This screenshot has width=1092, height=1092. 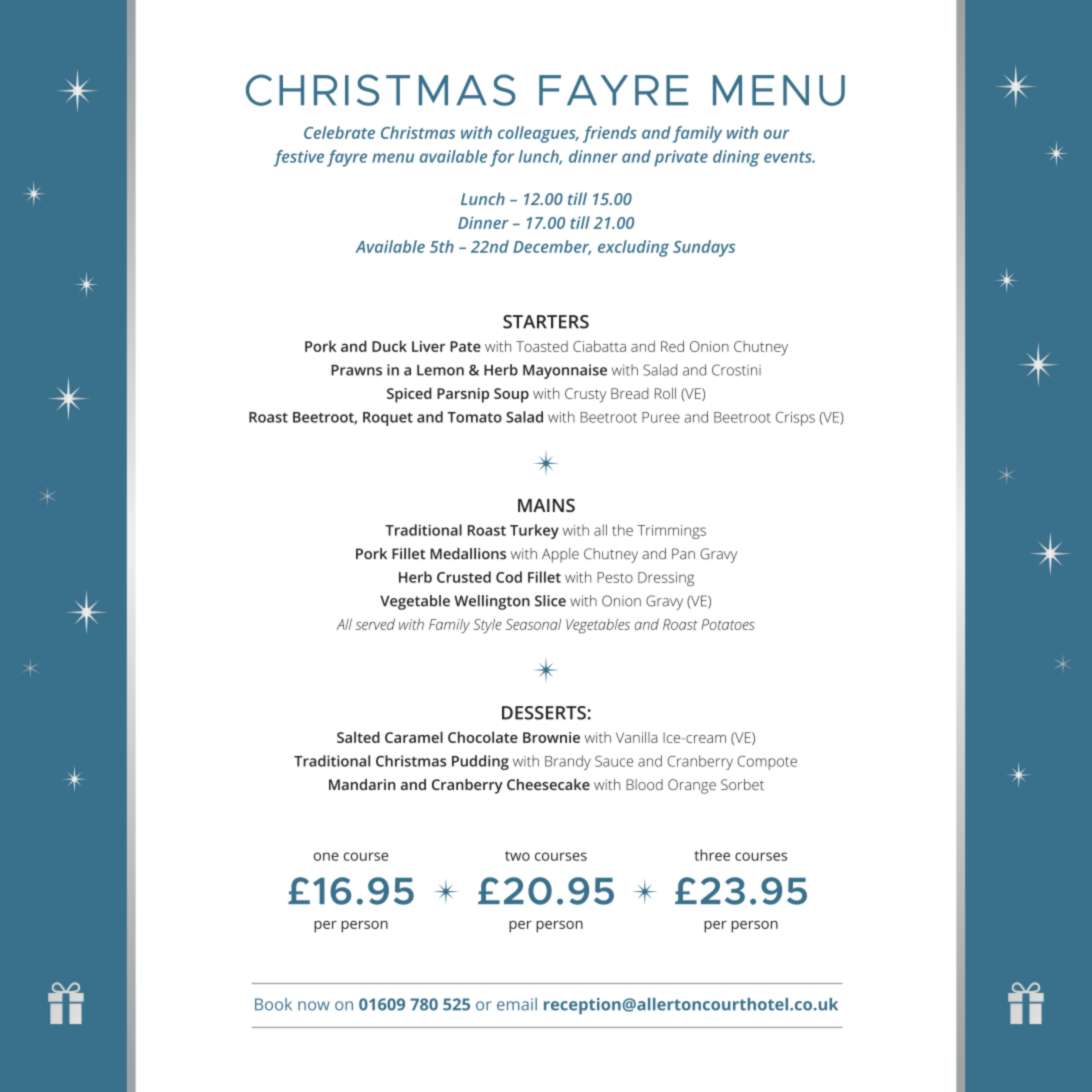 I want to click on colleagues, so click(x=538, y=134).
